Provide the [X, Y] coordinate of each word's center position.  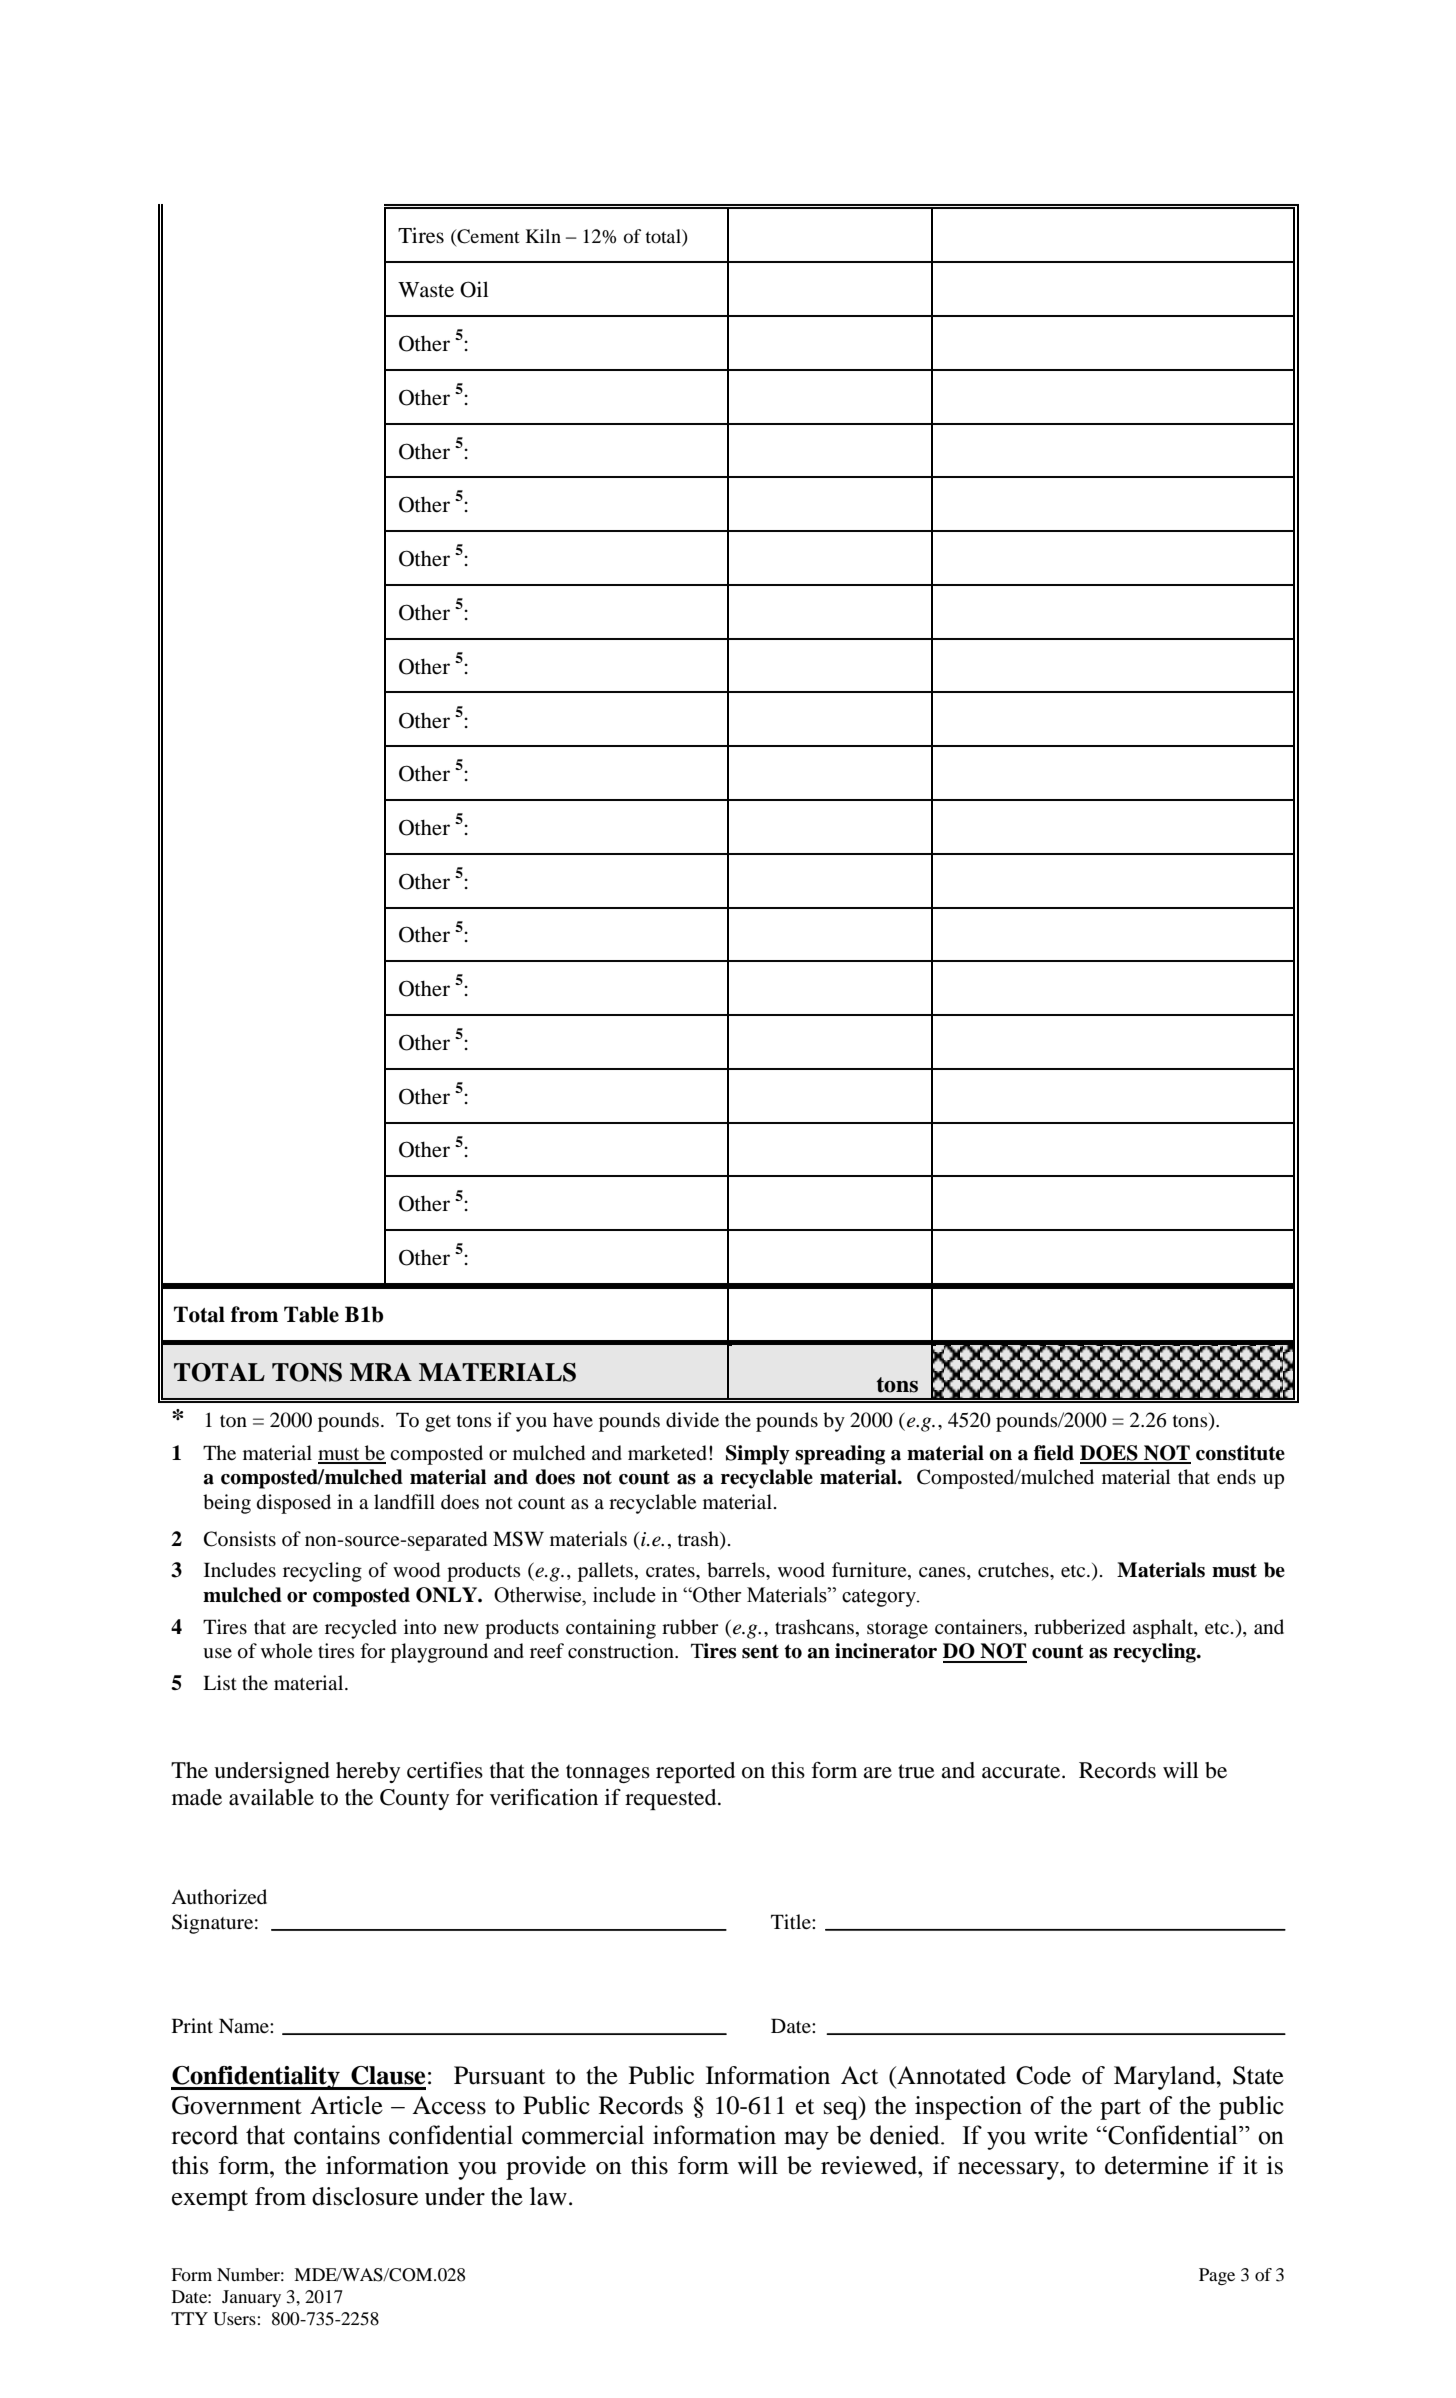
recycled [361, 1629]
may [806, 2140]
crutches [1014, 1570]
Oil [474, 289]
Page [1217, 2276]
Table [311, 1314]
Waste [426, 289]
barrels [737, 1570]
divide [692, 1420]
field [1054, 1453]
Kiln [543, 236]
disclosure [365, 2196]
